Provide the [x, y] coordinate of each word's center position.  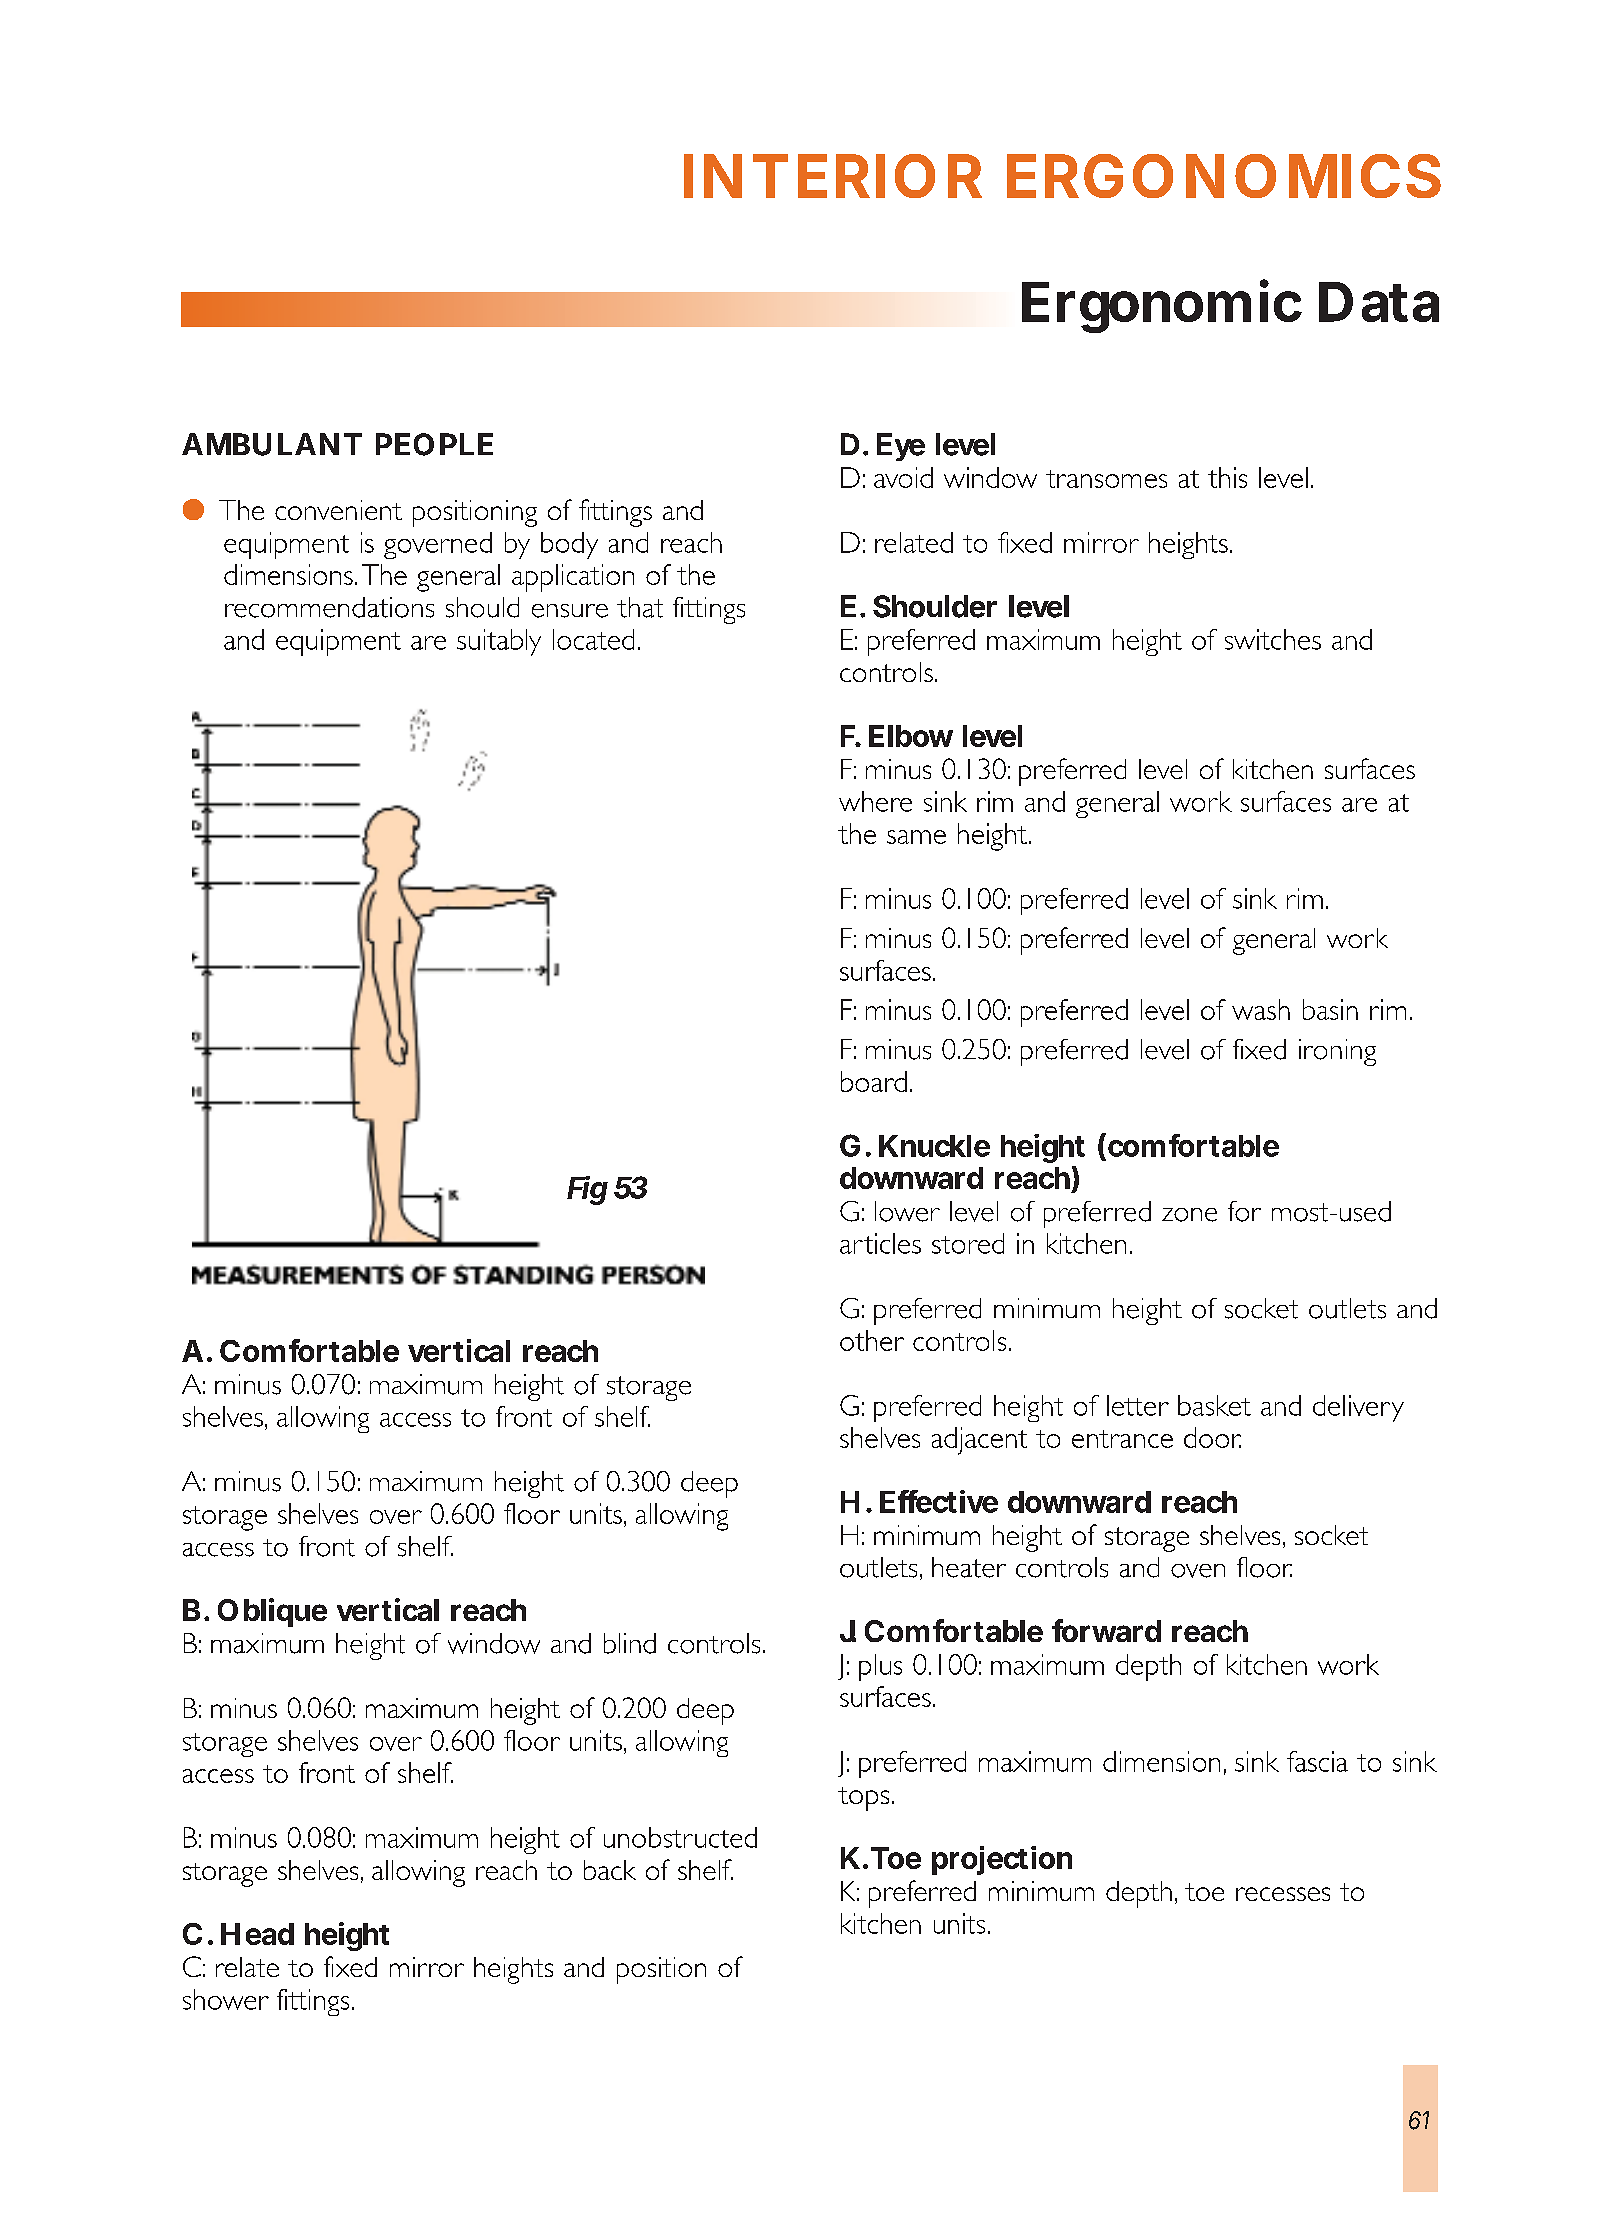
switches [1273, 639]
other [872, 1340]
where [875, 801]
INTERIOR [833, 176]
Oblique [272, 1612]
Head [257, 1934]
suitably [499, 642]
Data [1379, 302]
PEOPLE [434, 444]
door [1212, 1437]
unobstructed [680, 1837]
